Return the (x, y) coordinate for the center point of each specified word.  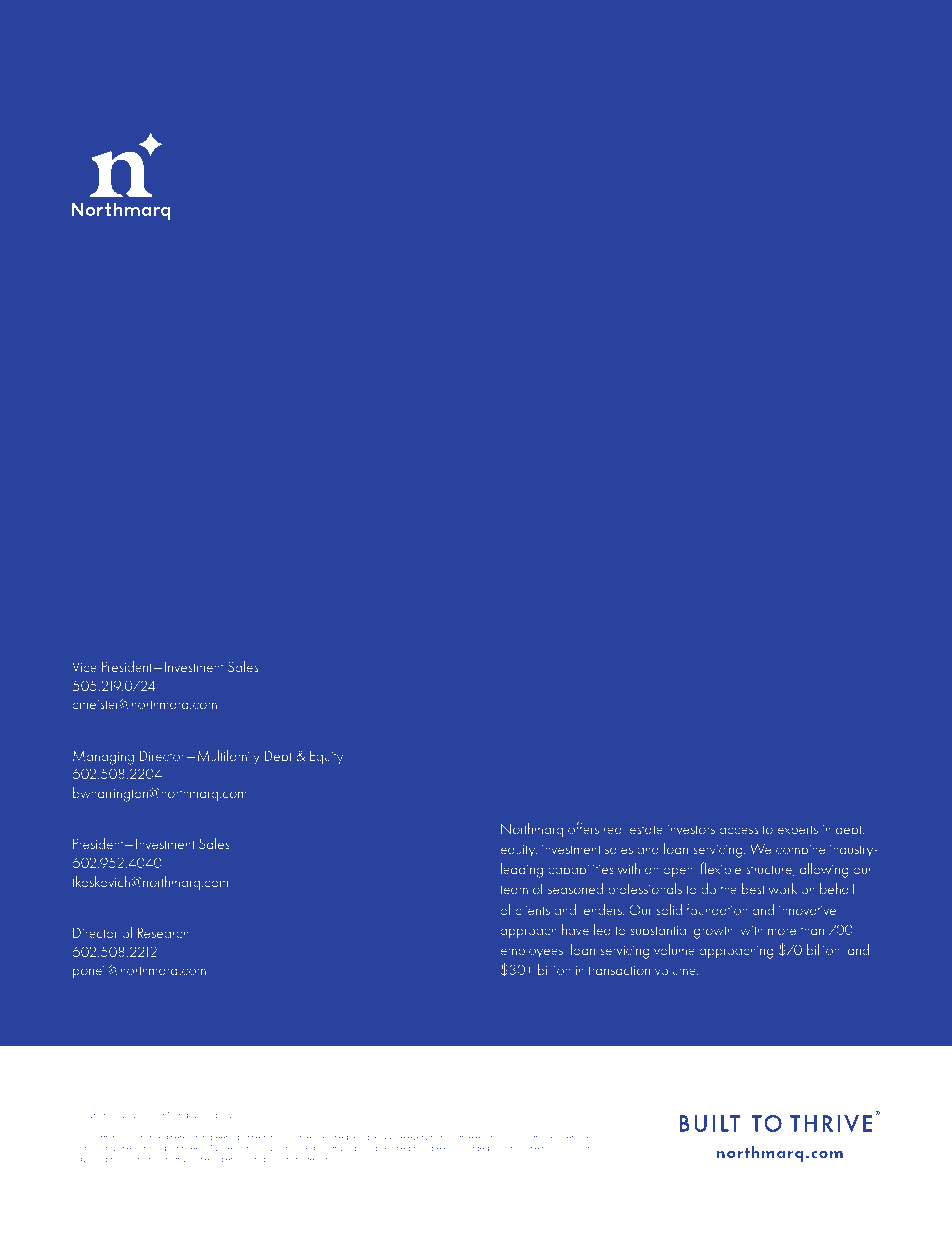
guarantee (182, 1151)
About (523, 793)
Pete (86, 913)
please (97, 613)
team (514, 889)
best (753, 888)
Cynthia (97, 649)
